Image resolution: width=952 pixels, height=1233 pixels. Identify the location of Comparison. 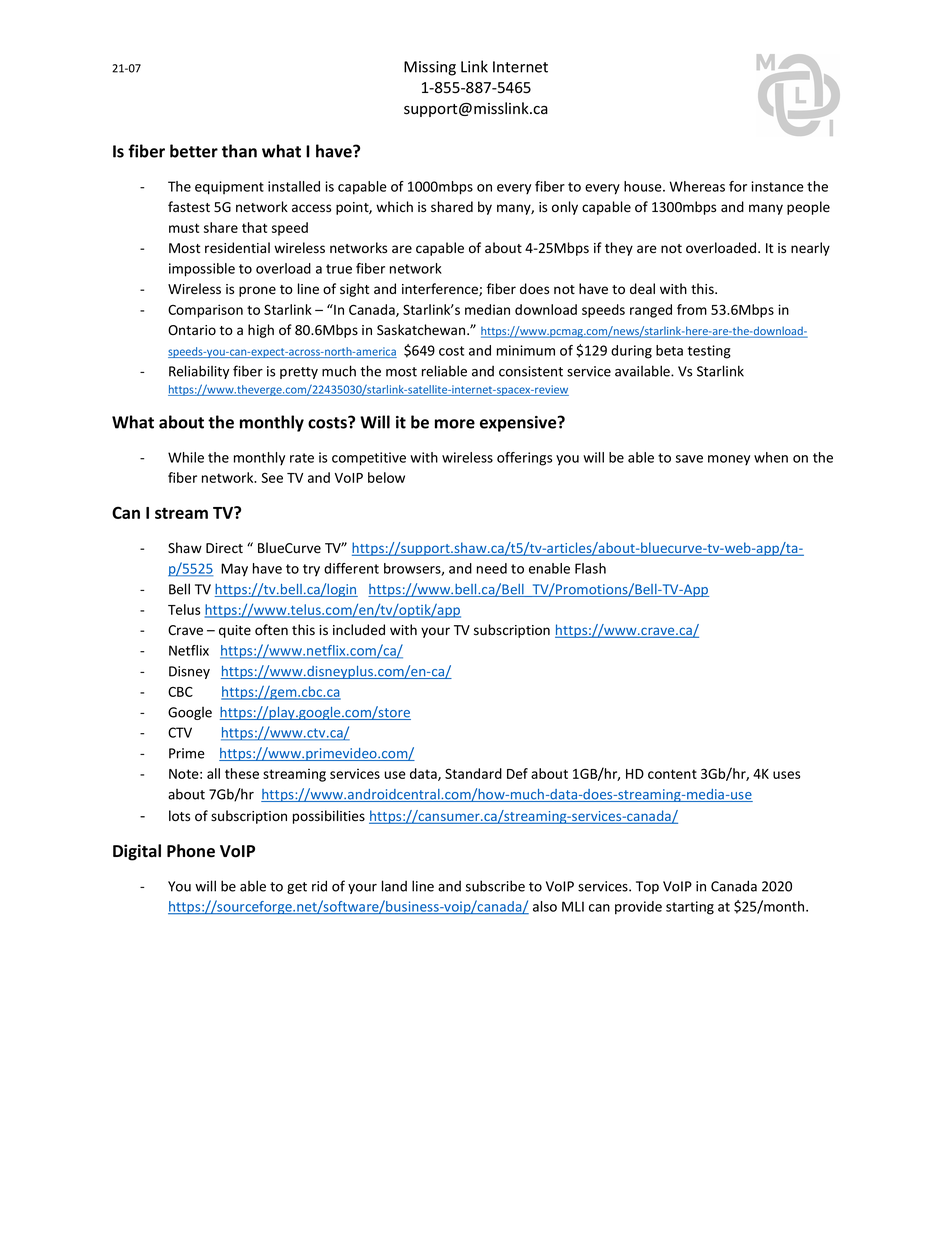
(205, 311).
